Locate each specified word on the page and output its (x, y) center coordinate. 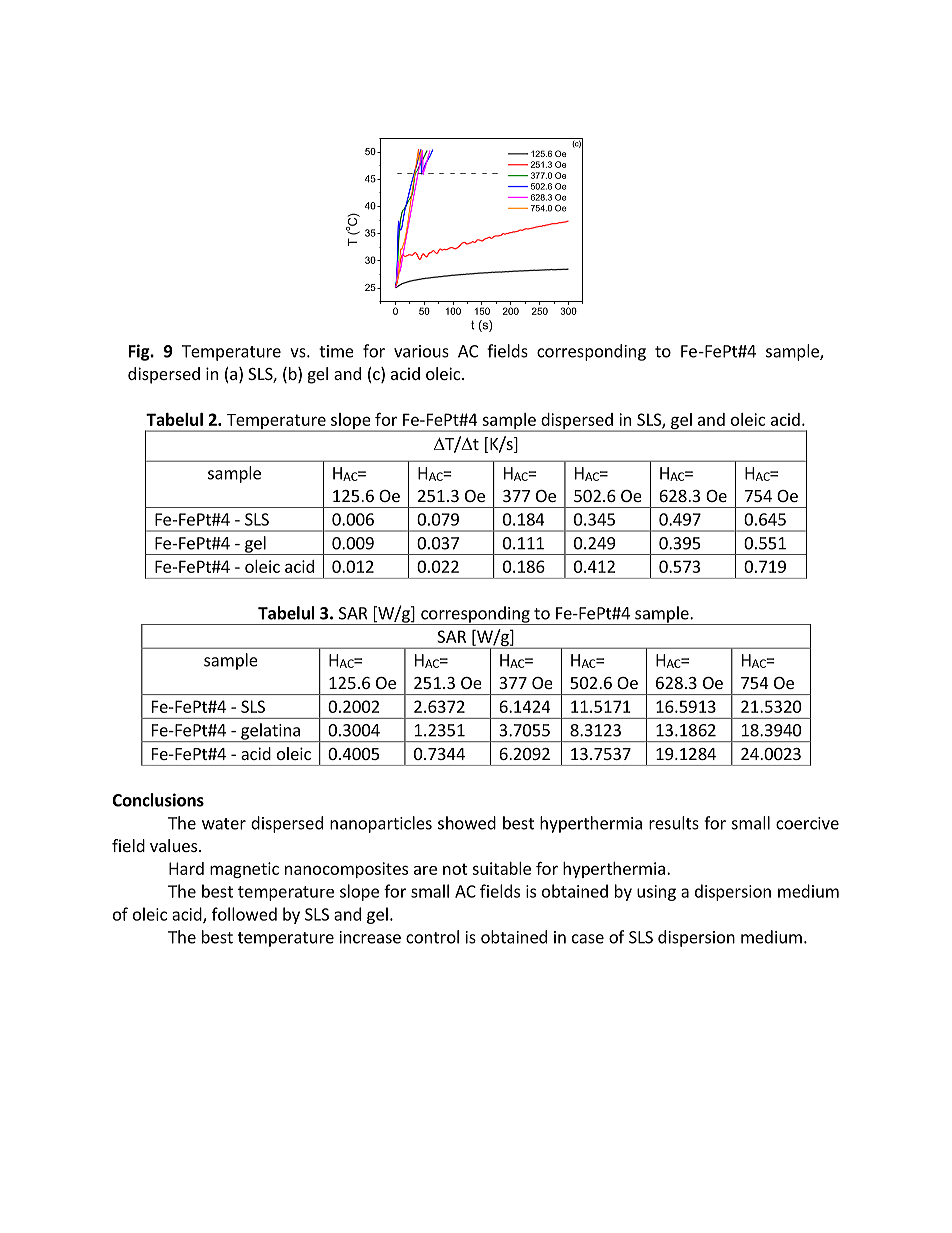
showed (467, 823)
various (421, 351)
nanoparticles (381, 824)
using (656, 893)
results (674, 823)
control (432, 937)
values (175, 845)
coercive (807, 823)
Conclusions (158, 800)
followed (244, 914)
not (455, 869)
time (336, 351)
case (588, 939)
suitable (501, 868)
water (224, 824)
